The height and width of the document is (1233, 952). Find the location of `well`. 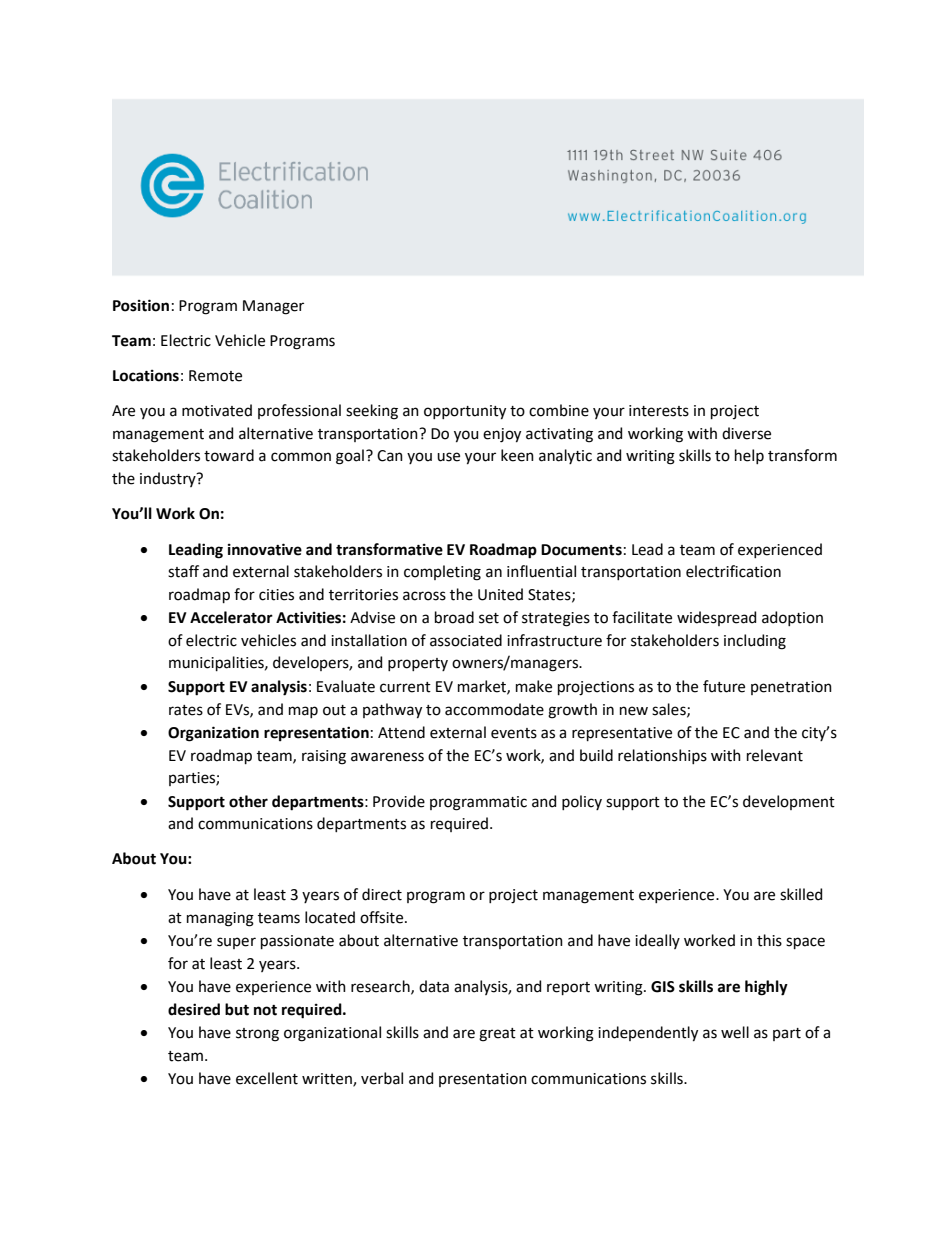

well is located at coordinates (735, 1032).
